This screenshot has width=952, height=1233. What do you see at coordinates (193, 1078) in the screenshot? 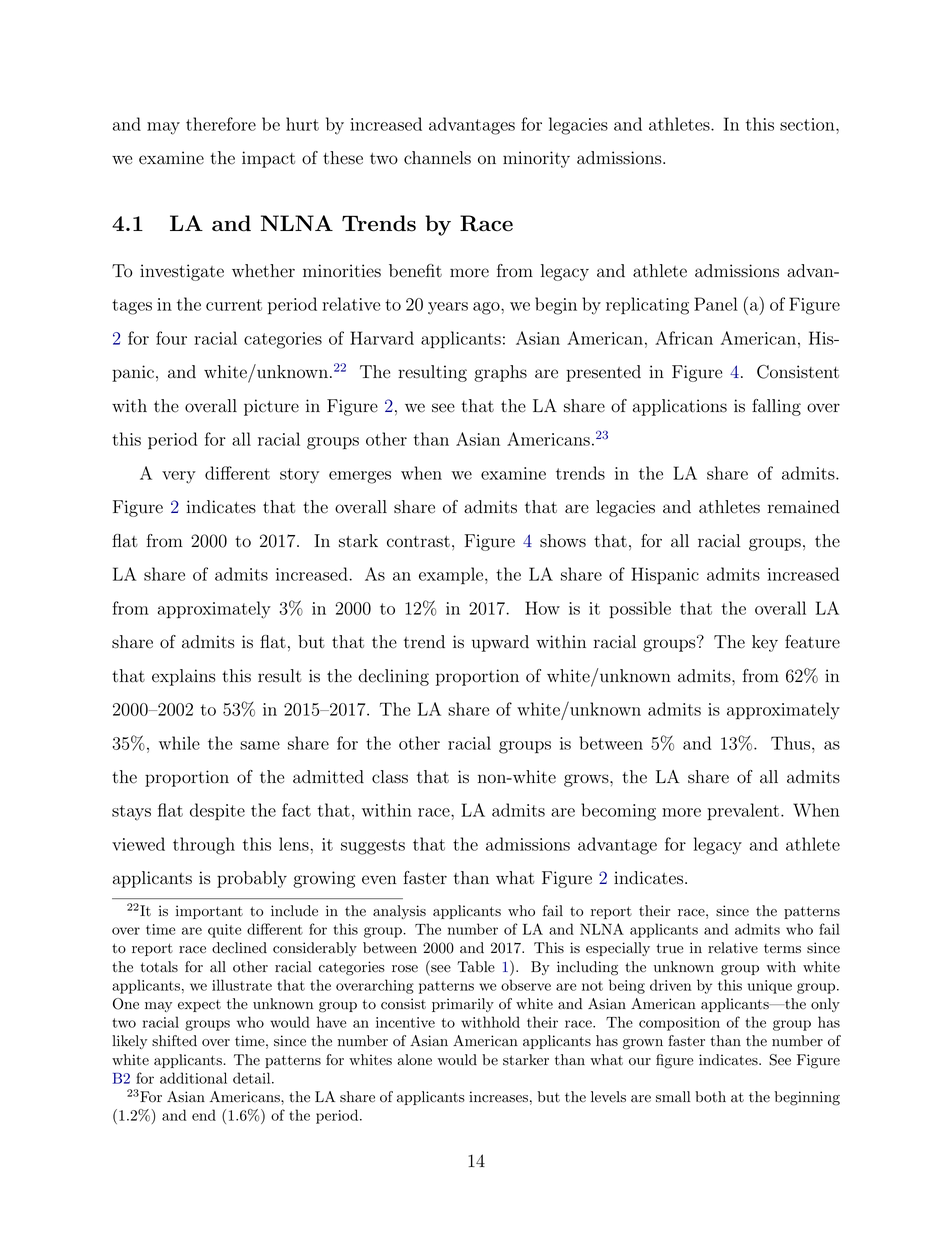
I see `additional` at bounding box center [193, 1078].
